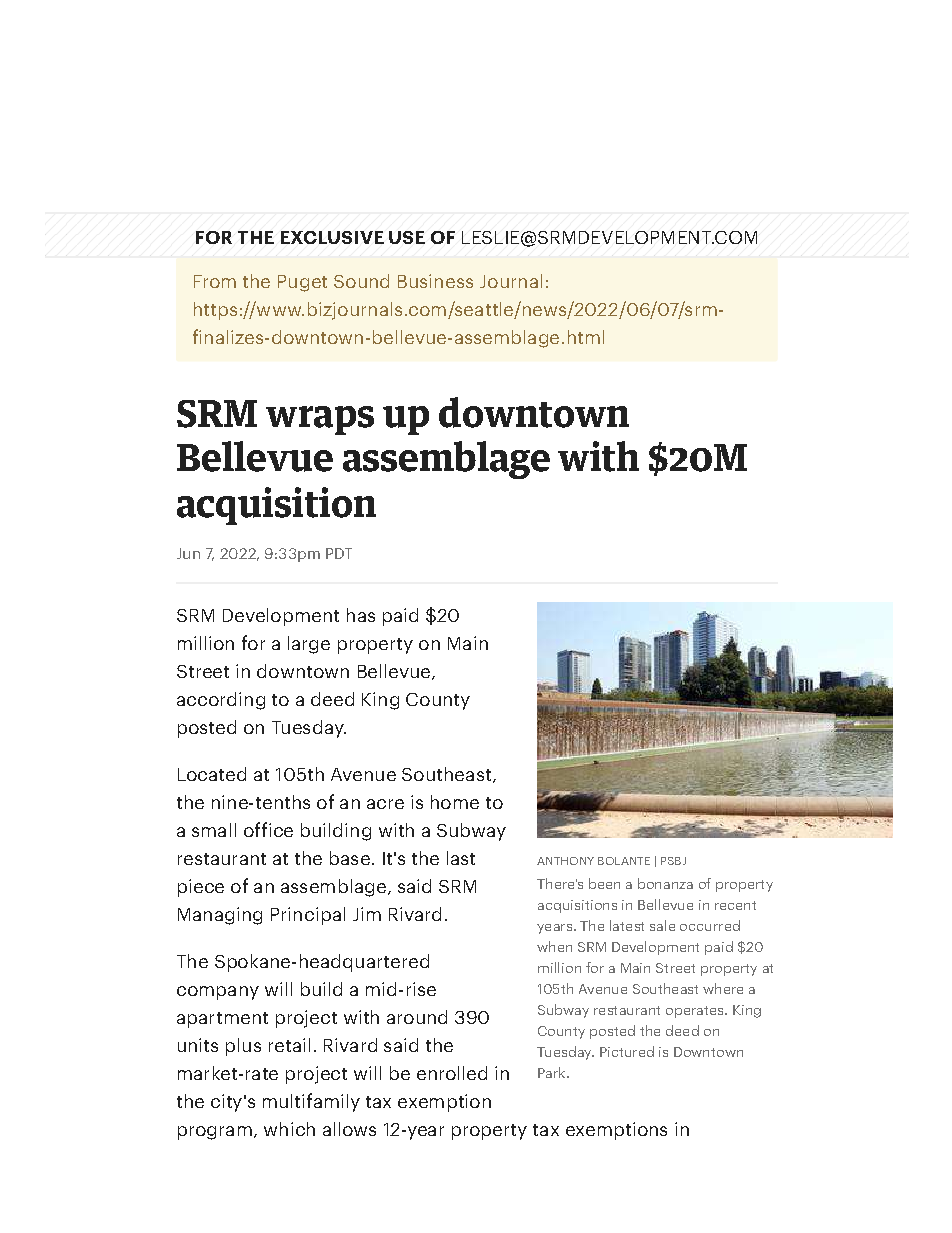  What do you see at coordinates (361, 615) in the screenshot?
I see `has` at bounding box center [361, 615].
